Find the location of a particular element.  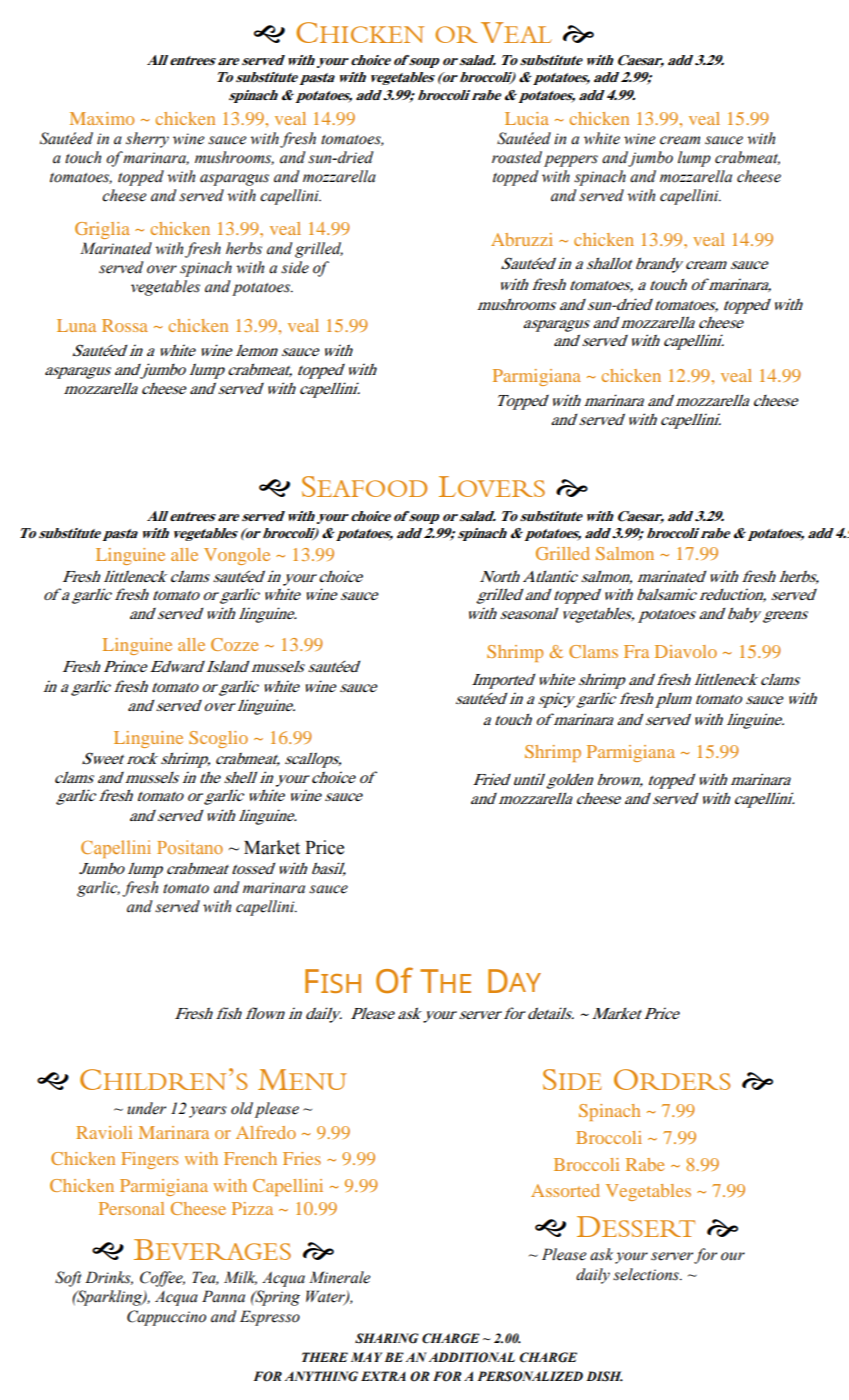

sherry is located at coordinates (147, 140).
